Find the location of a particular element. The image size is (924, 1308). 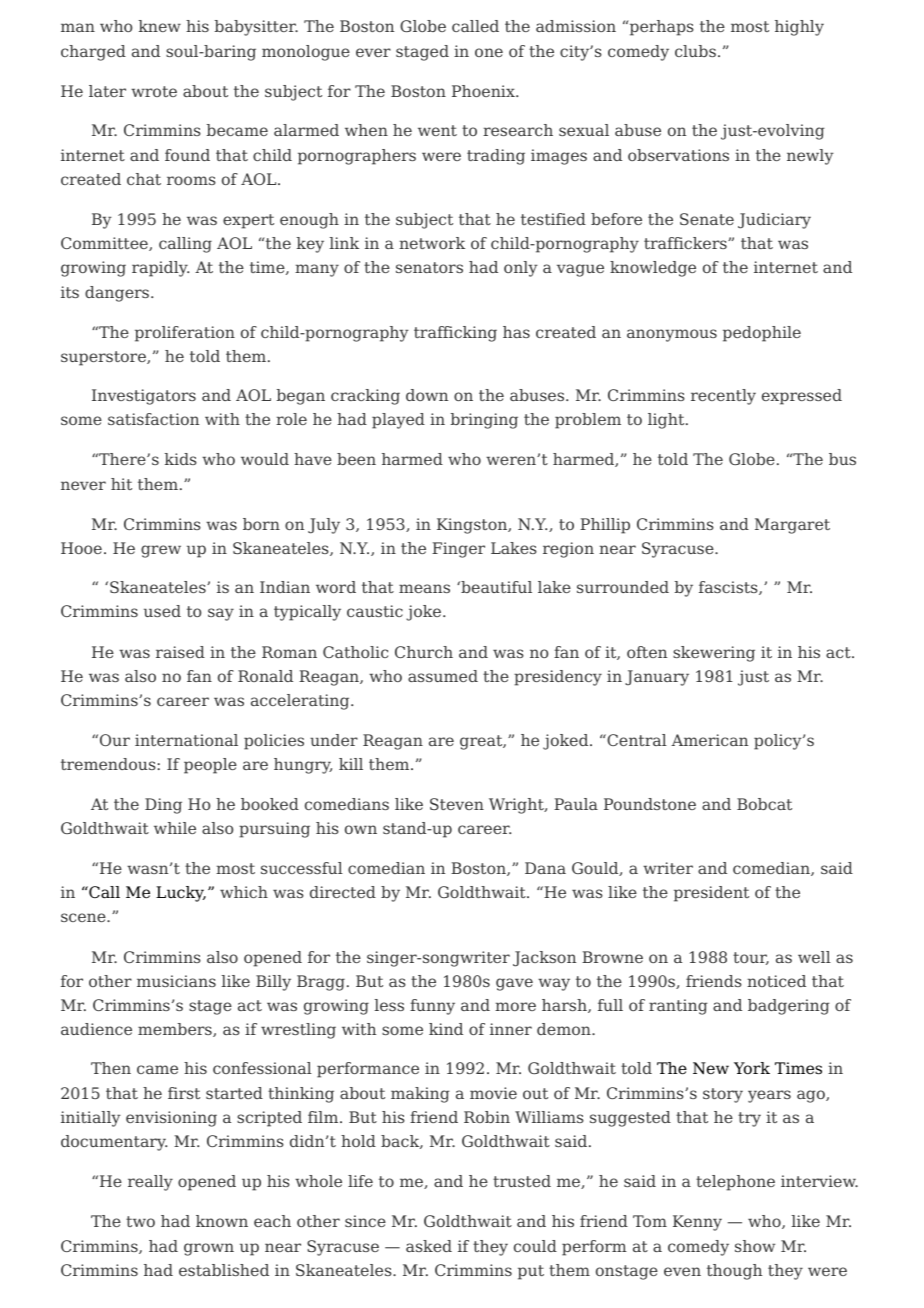

clubs is located at coordinates (695, 51).
